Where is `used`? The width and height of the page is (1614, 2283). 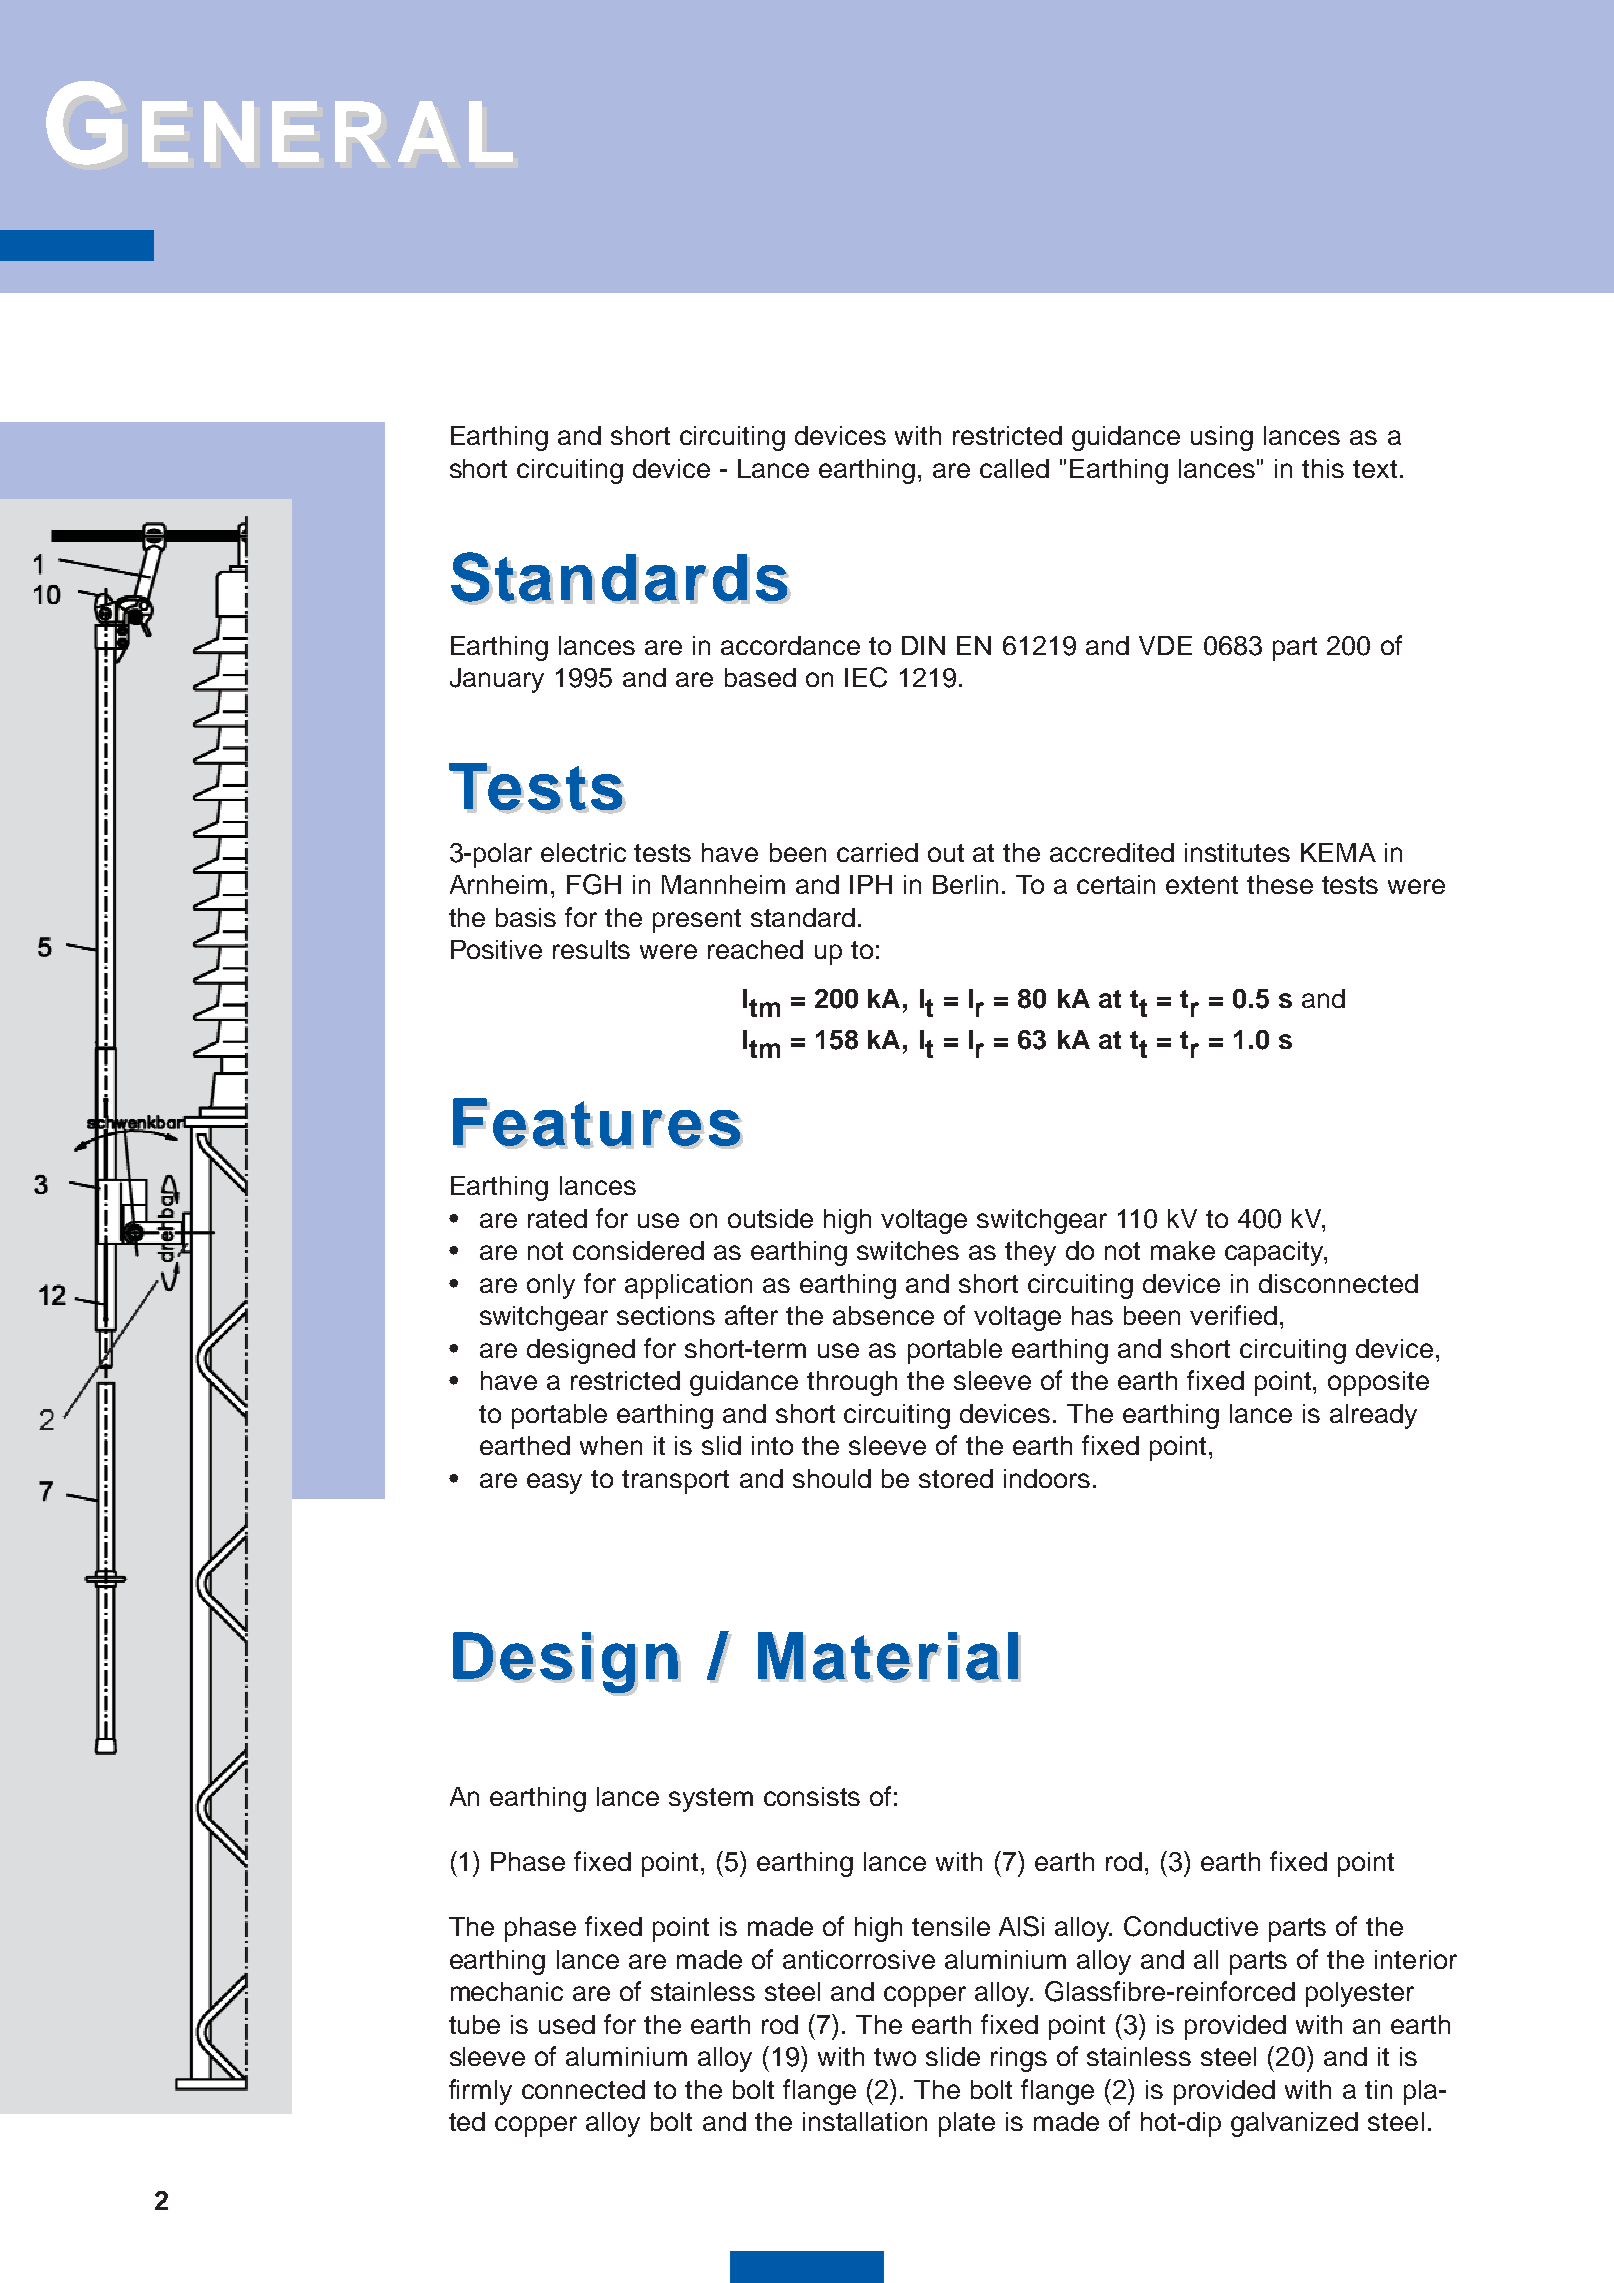
used is located at coordinates (567, 2024).
